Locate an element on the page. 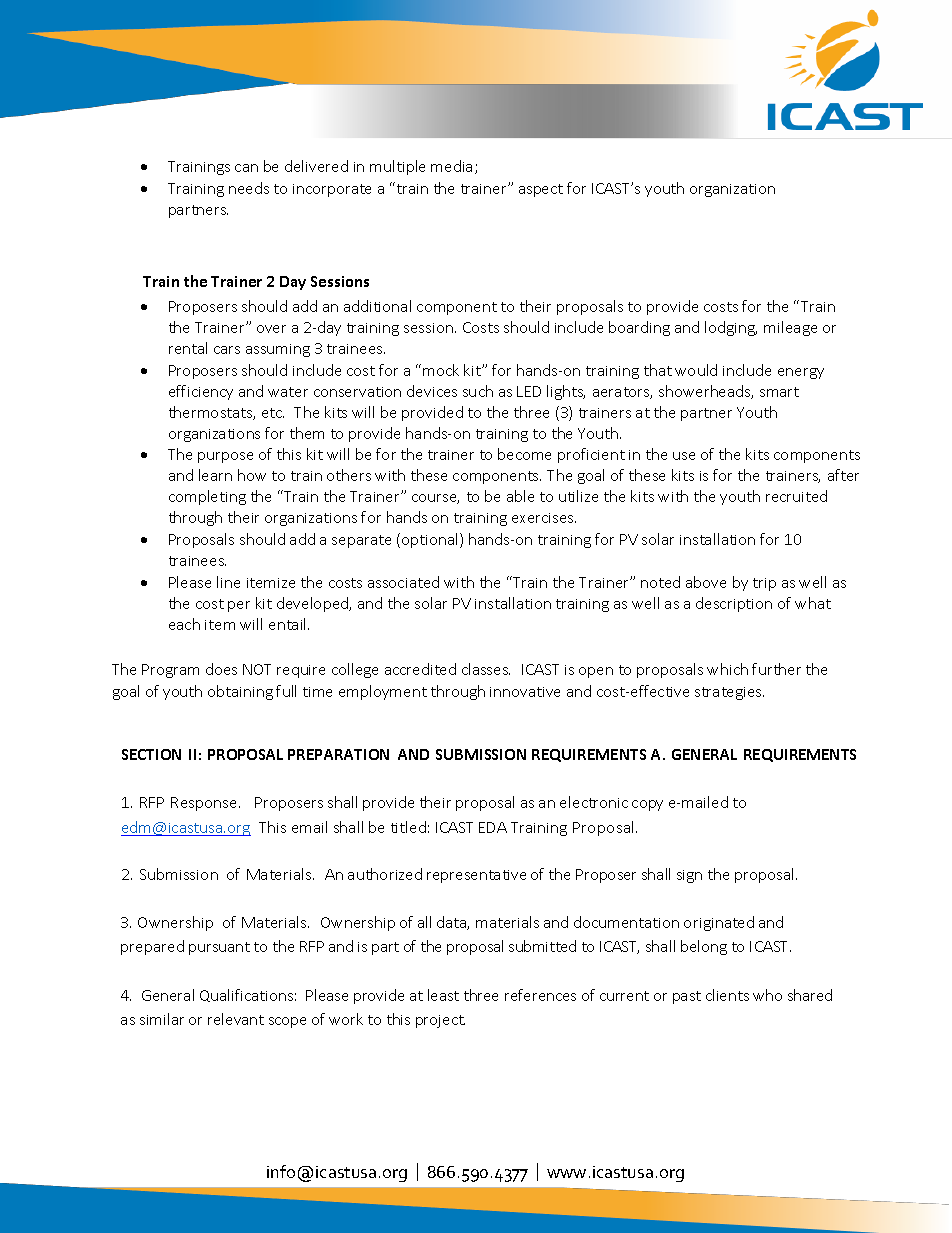  lodging is located at coordinates (731, 328).
